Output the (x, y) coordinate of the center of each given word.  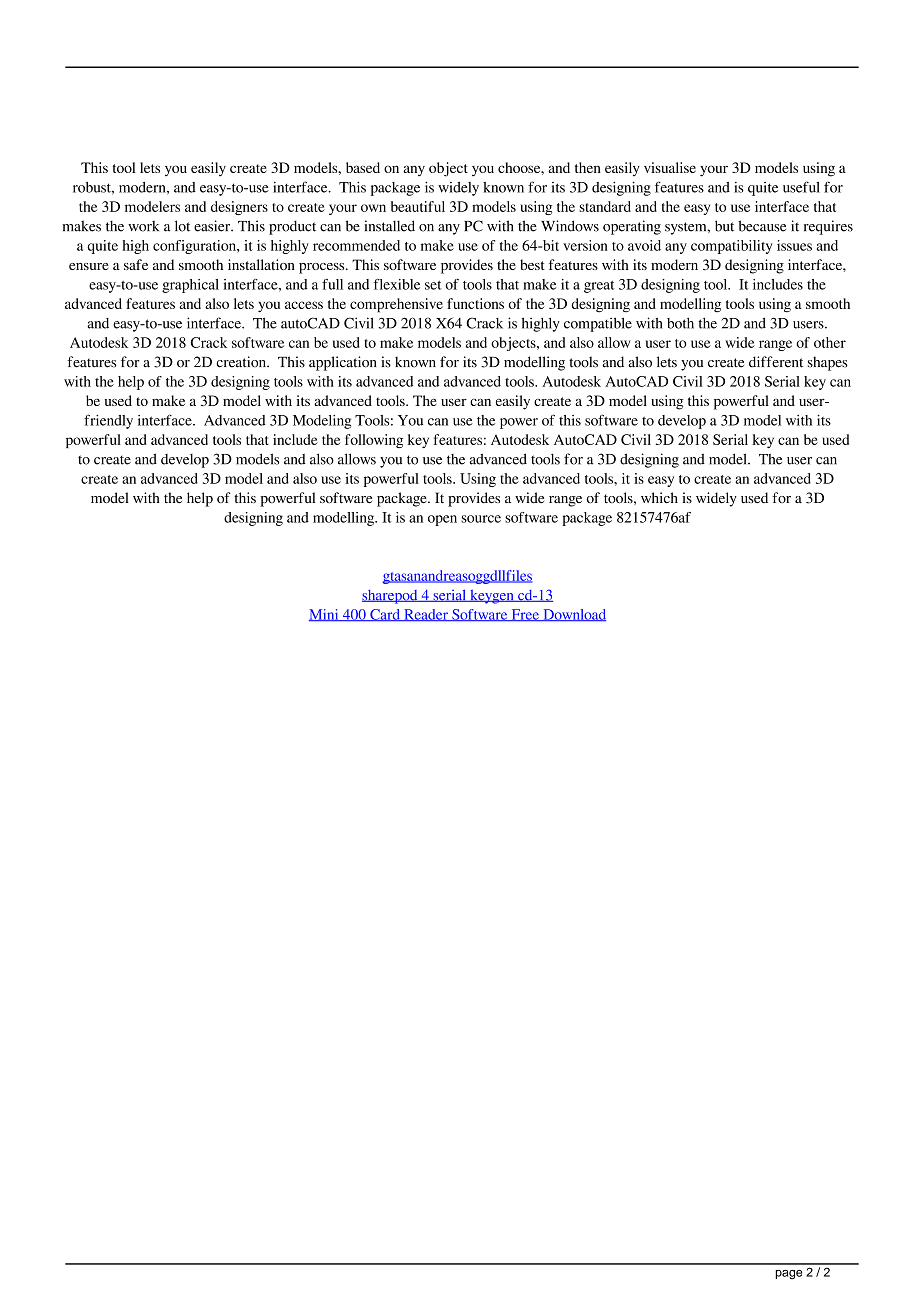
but (724, 226)
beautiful (418, 206)
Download (573, 615)
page (788, 1275)
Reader (426, 615)
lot (182, 226)
